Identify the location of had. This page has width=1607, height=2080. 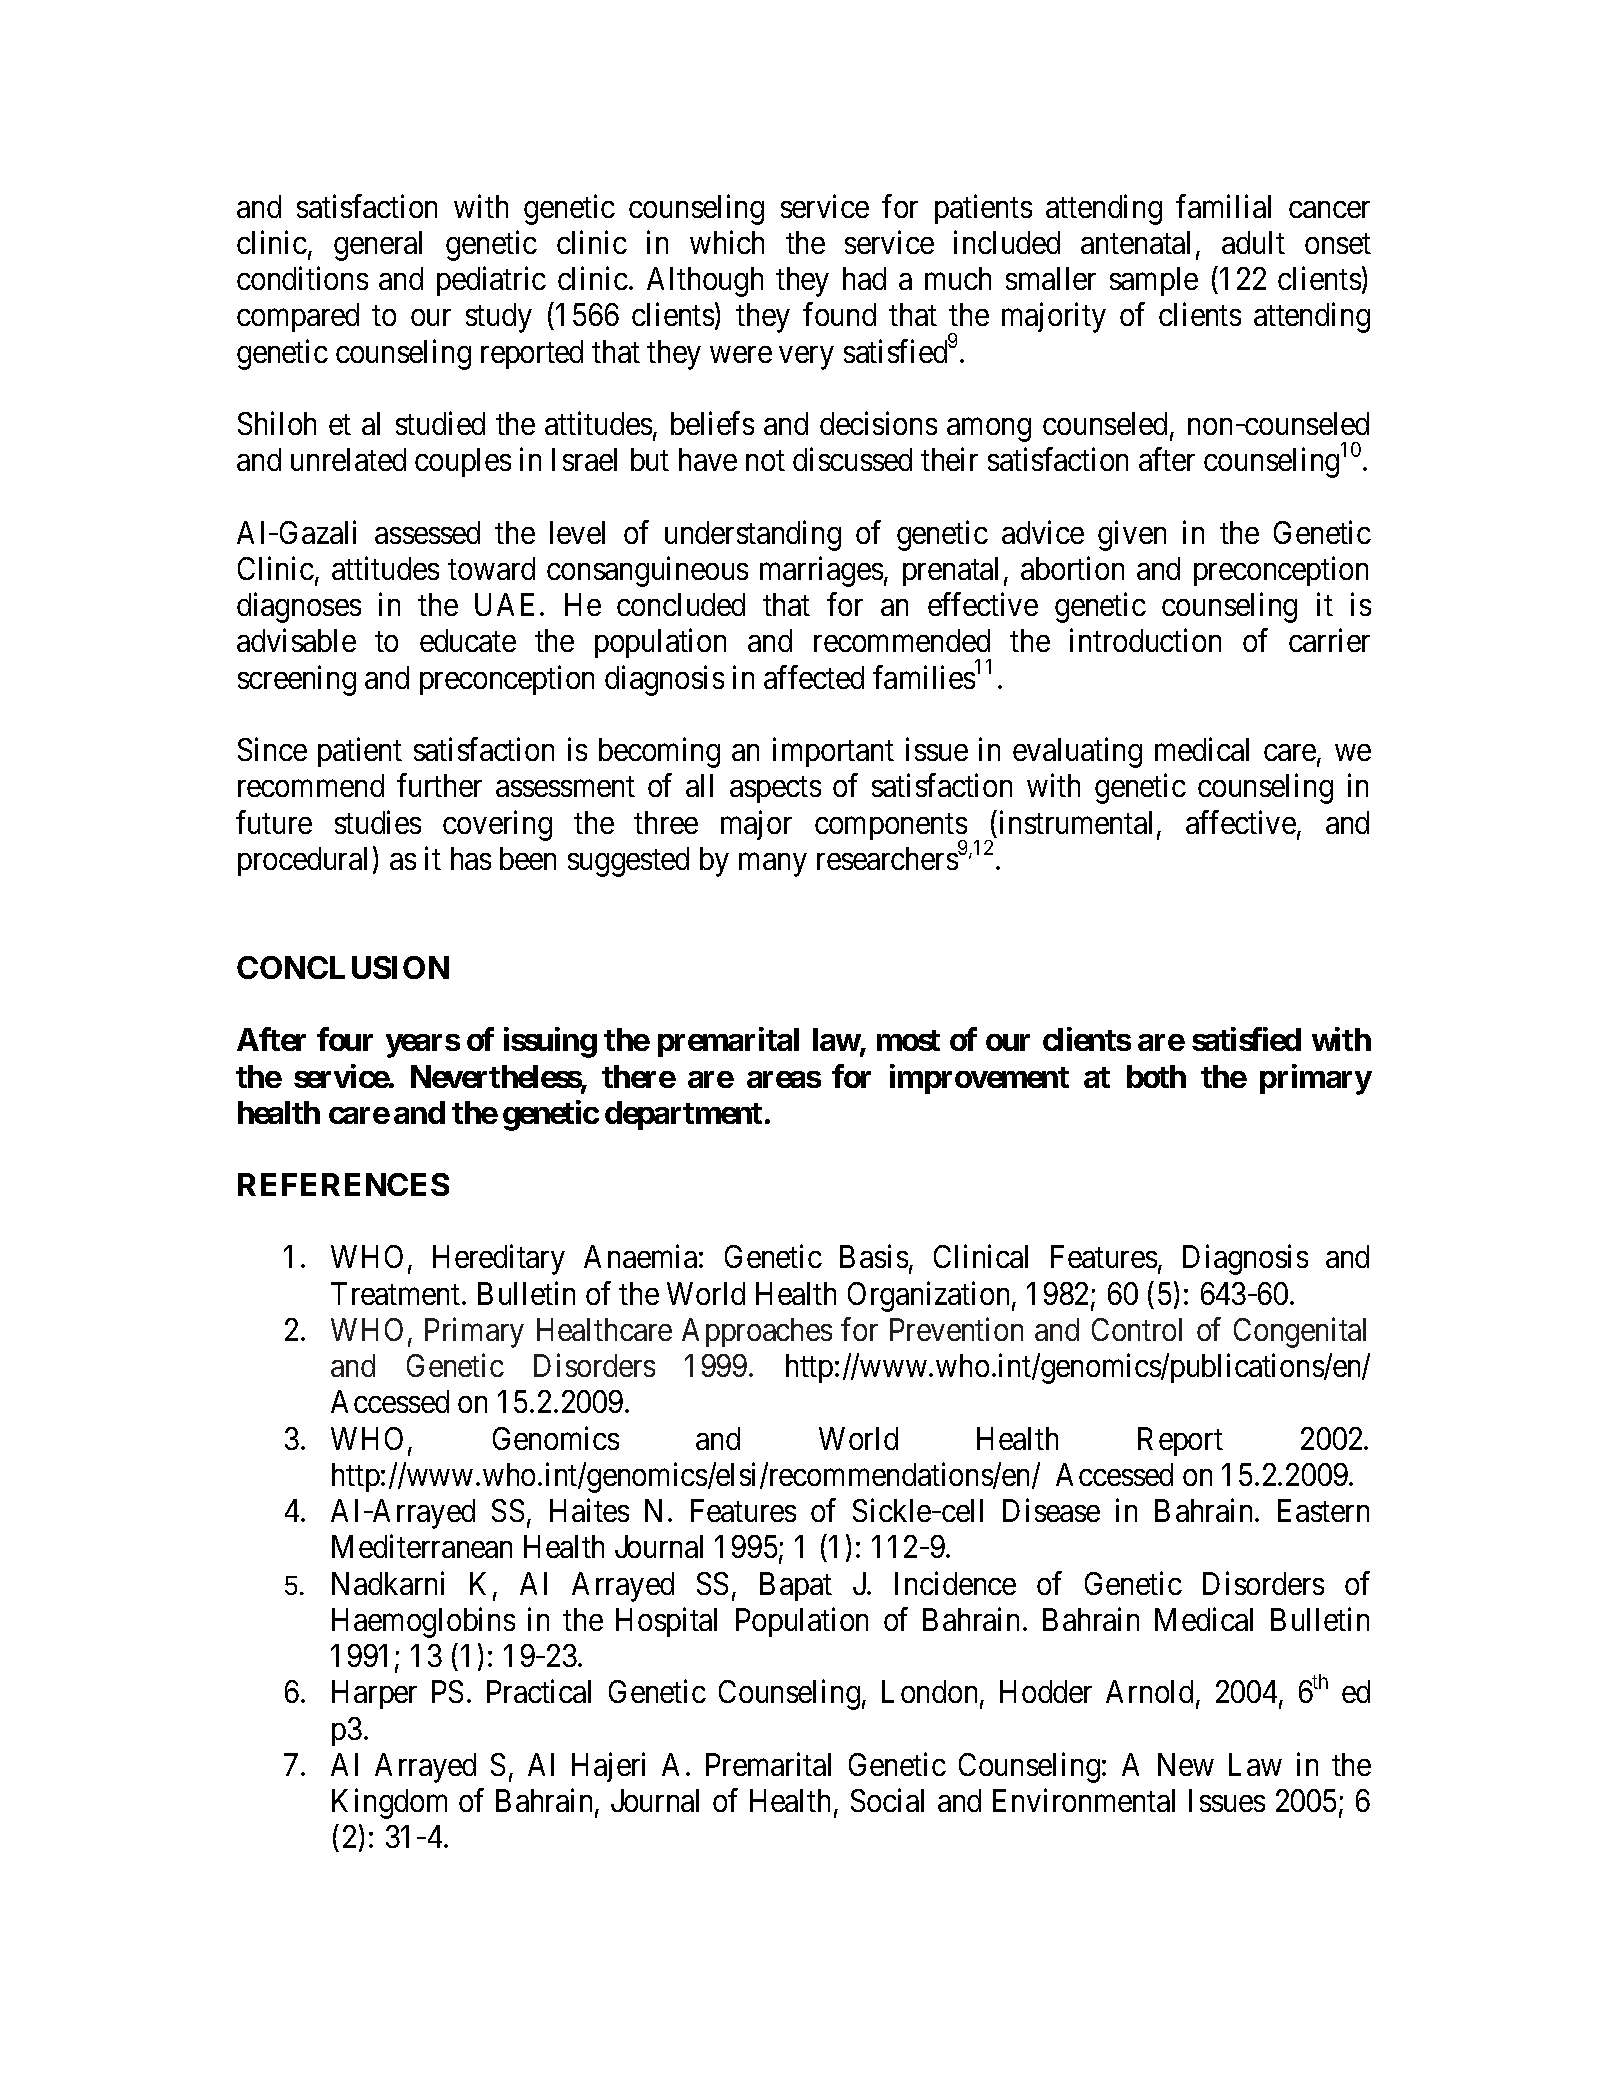
(864, 278).
